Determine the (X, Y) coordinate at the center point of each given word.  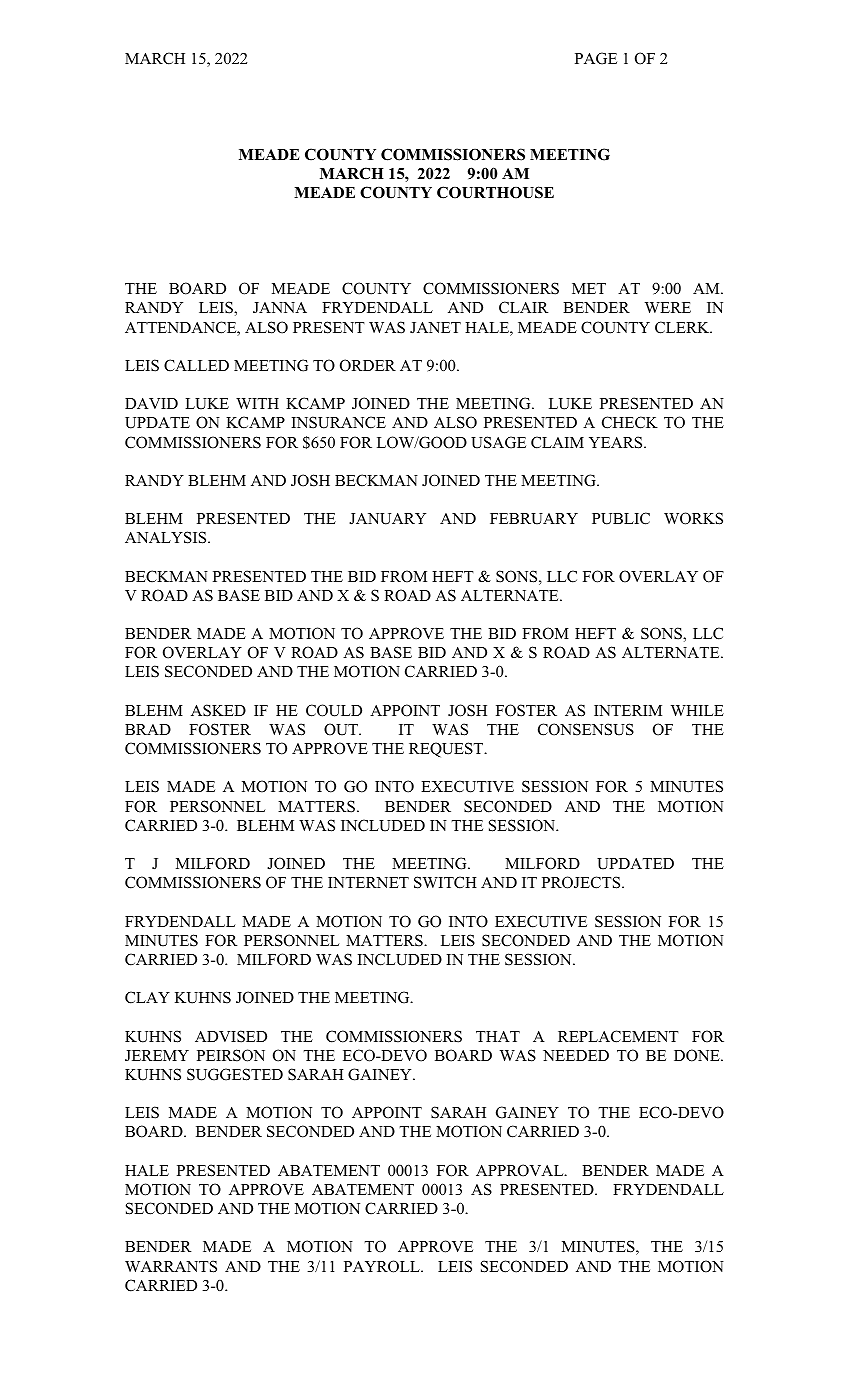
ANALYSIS (167, 537)
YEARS (617, 442)
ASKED (218, 710)
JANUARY (387, 519)
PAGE (596, 58)
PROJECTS (582, 882)
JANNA (280, 308)
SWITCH (445, 882)
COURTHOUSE (495, 192)
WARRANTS (171, 1266)
